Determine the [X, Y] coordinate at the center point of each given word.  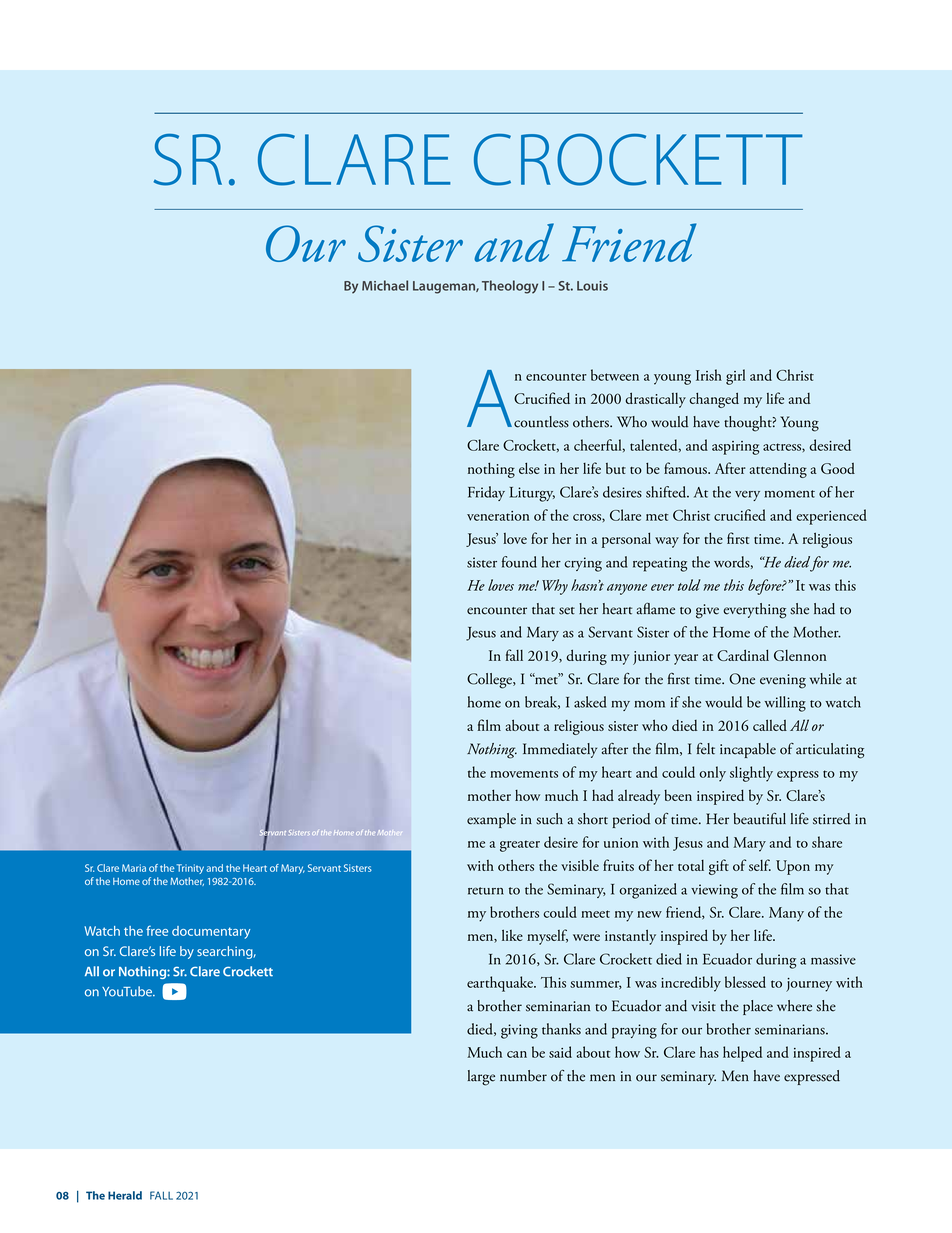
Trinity [190, 869]
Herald [125, 1195]
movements [524, 774]
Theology [510, 287]
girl [735, 377]
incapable [748, 750]
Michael [385, 285]
